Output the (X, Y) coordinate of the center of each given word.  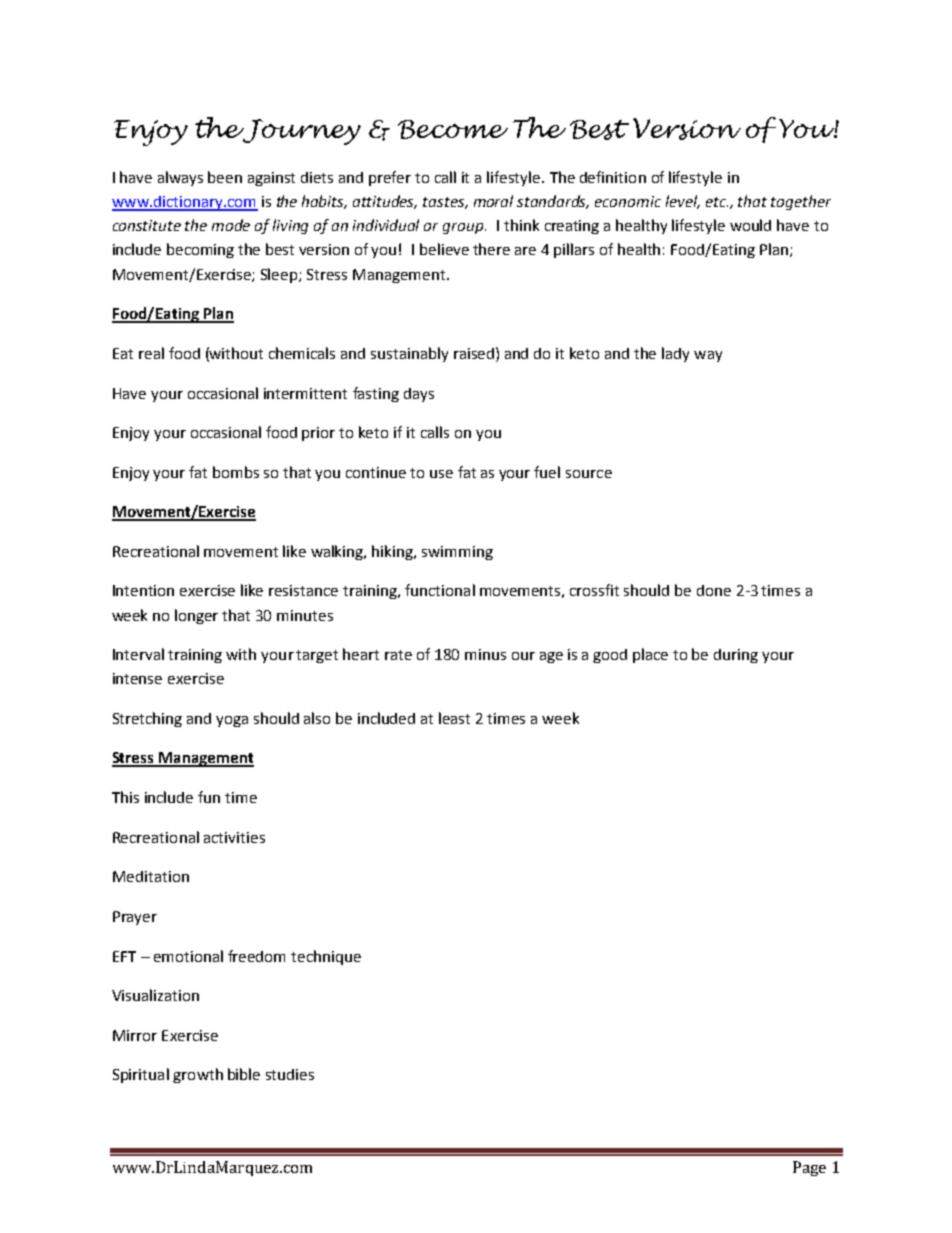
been (225, 177)
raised (474, 353)
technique (326, 957)
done (714, 590)
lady (675, 354)
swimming (457, 553)
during (736, 656)
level (683, 202)
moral (493, 201)
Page (809, 1168)
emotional (188, 956)
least (454, 718)
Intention (143, 590)
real (151, 353)
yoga (232, 721)
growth (198, 1075)
